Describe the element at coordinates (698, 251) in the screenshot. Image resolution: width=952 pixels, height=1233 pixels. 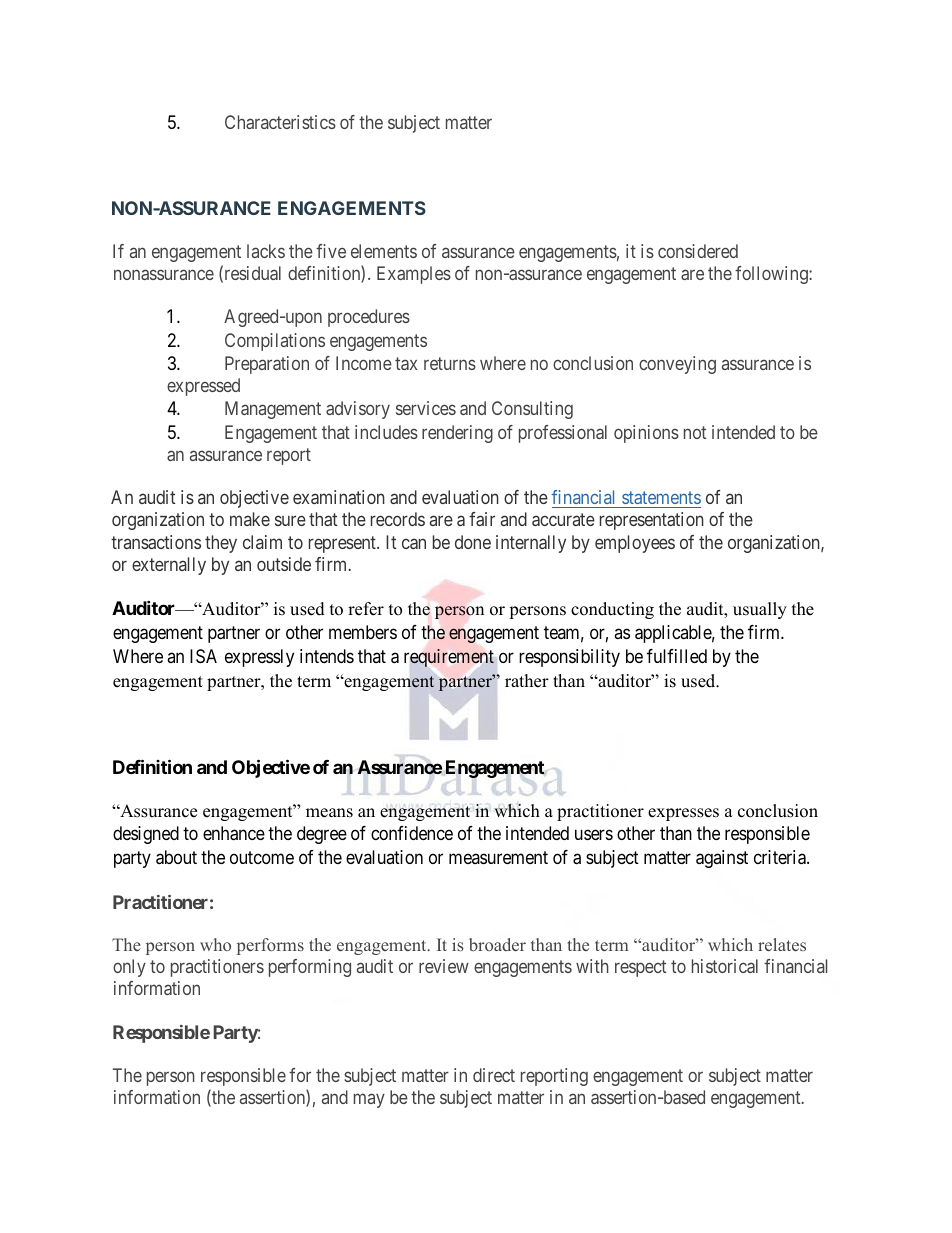
I see `considered` at that location.
